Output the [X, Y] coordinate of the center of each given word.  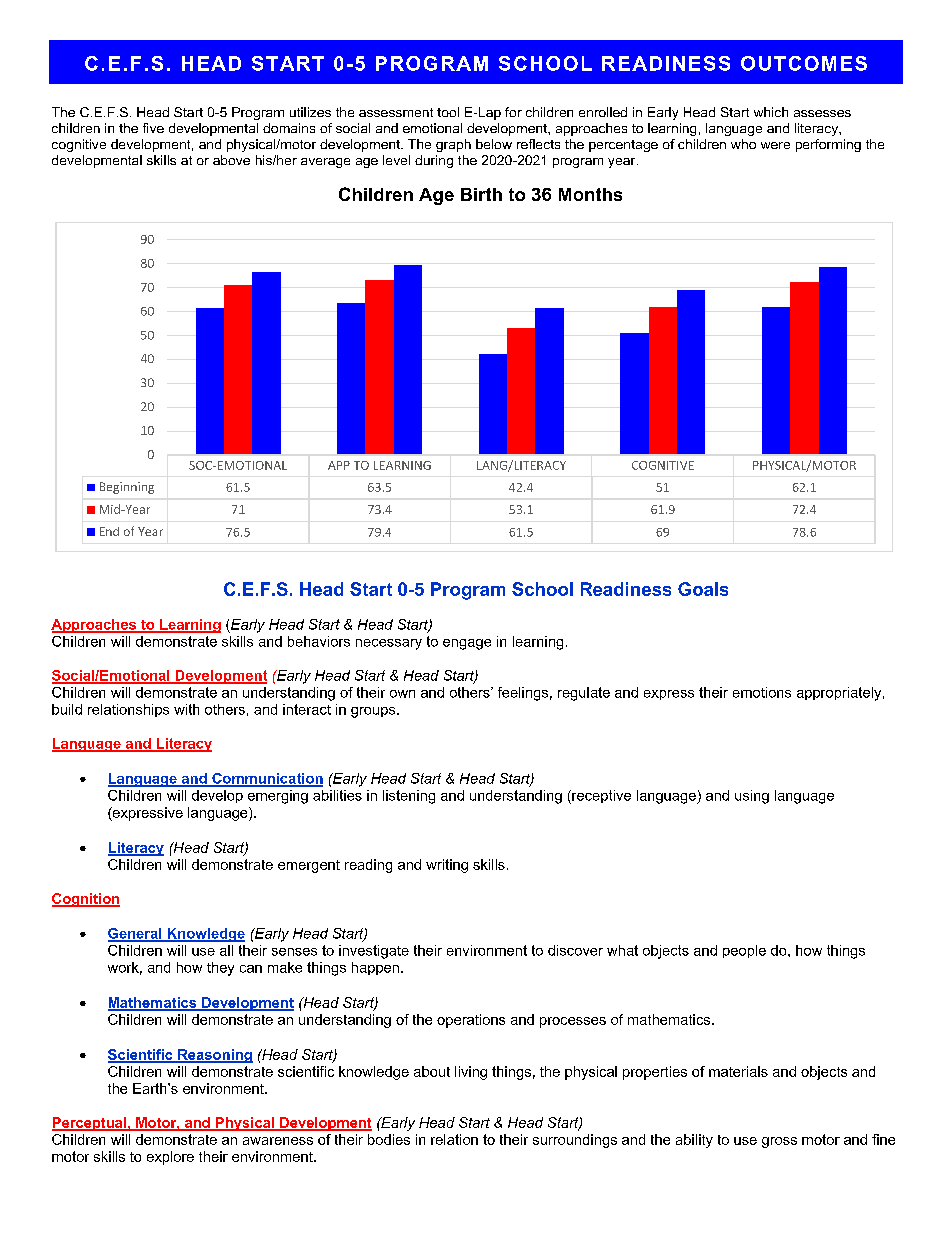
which [771, 112]
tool [448, 112]
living [471, 1073]
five [153, 128]
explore [170, 1158]
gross [779, 1142]
